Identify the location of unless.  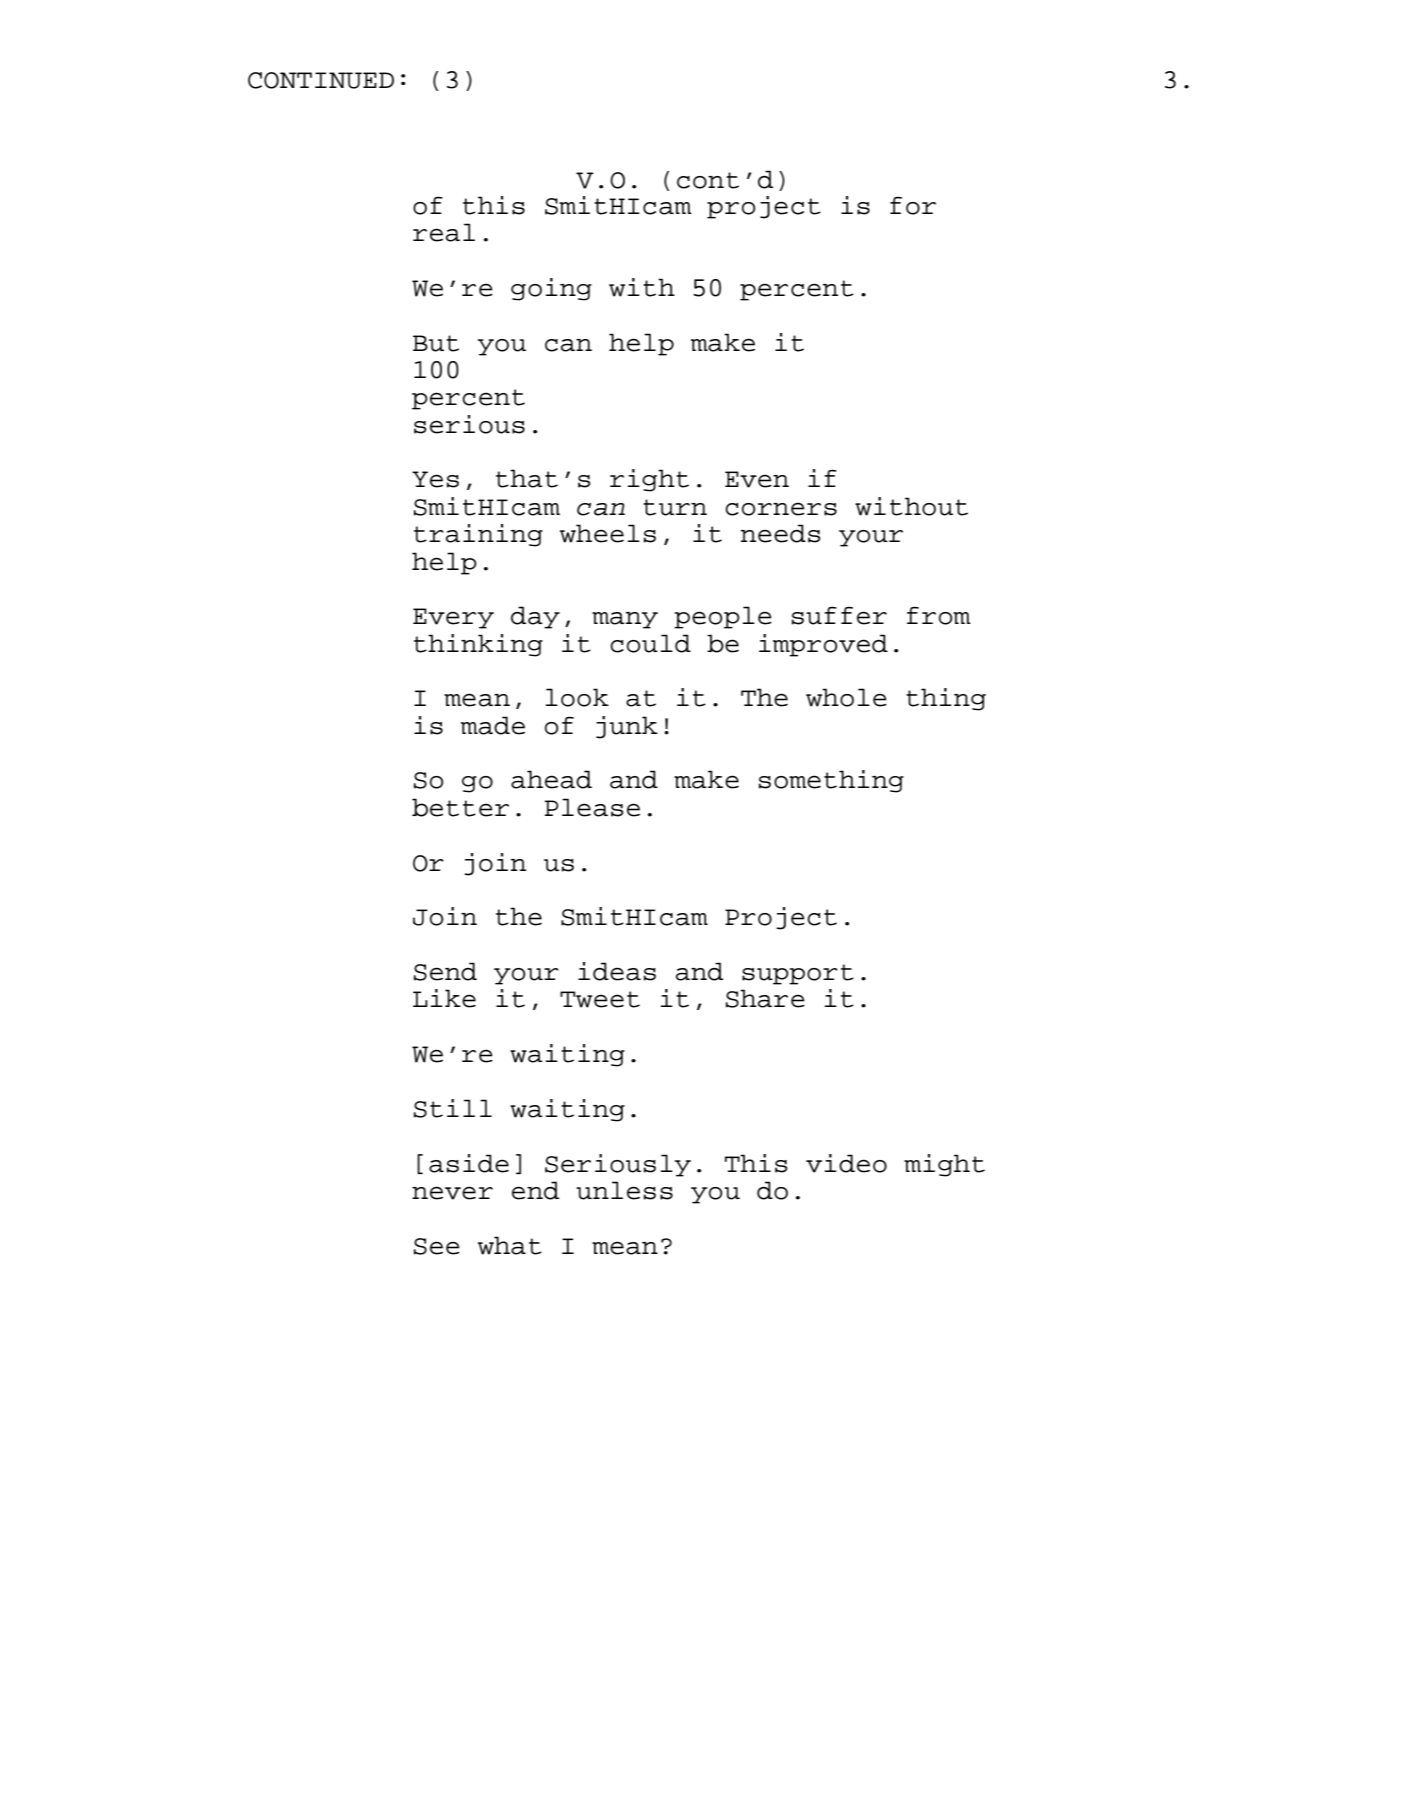
(624, 1190).
